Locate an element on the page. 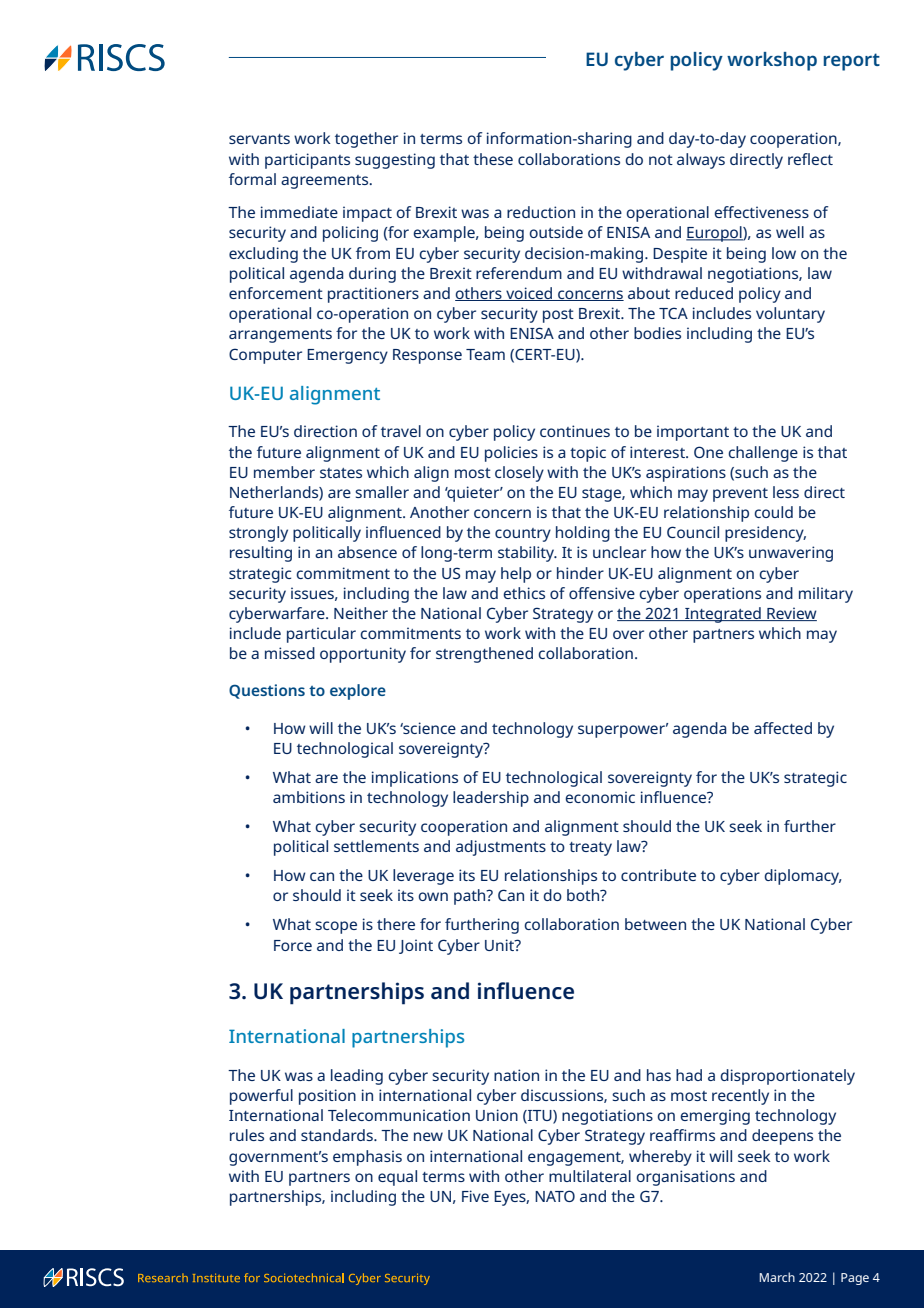 The image size is (924, 1308). emphasis is located at coordinates (367, 1158).
